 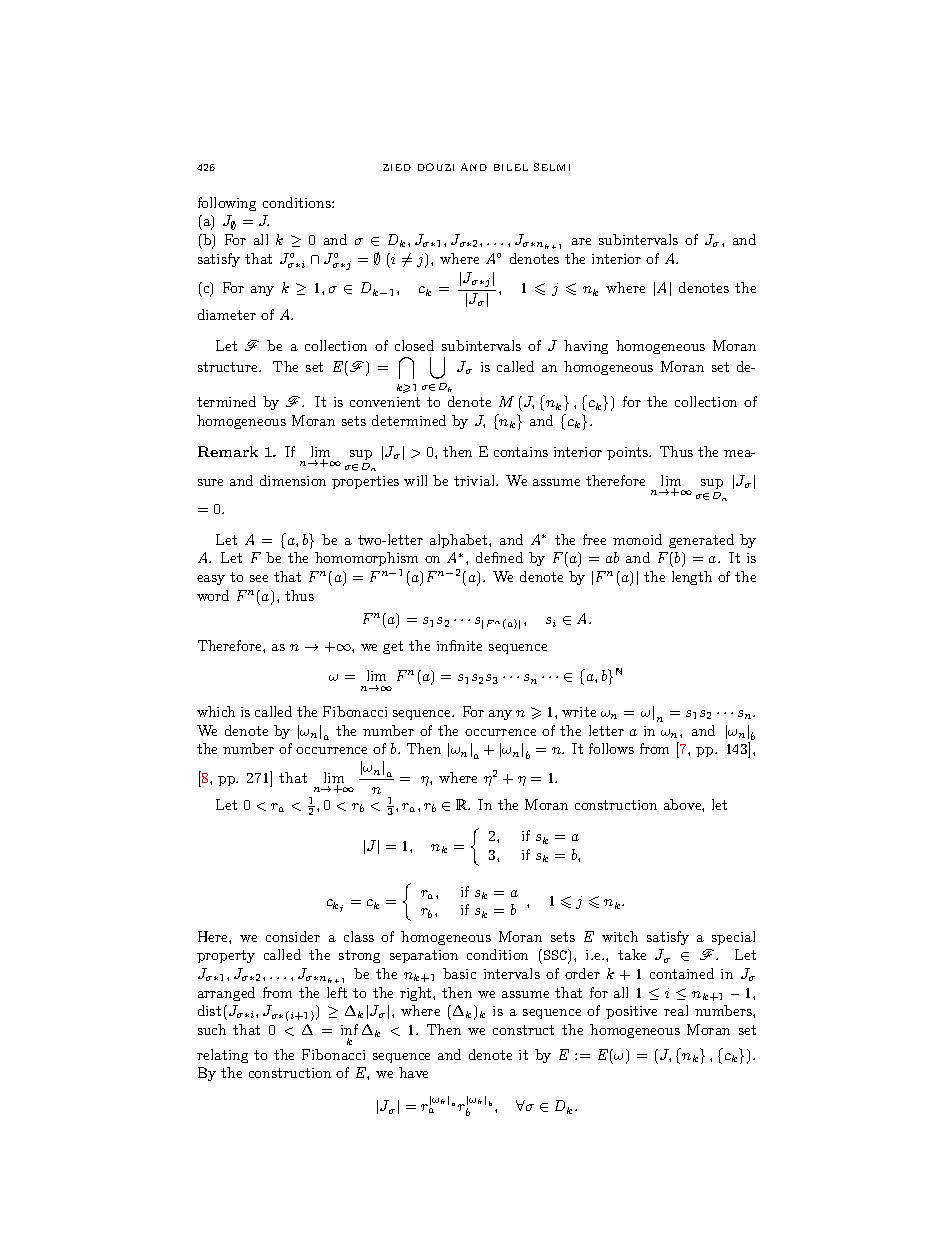 What do you see at coordinates (459, 645) in the screenshot?
I see `infinite` at bounding box center [459, 645].
